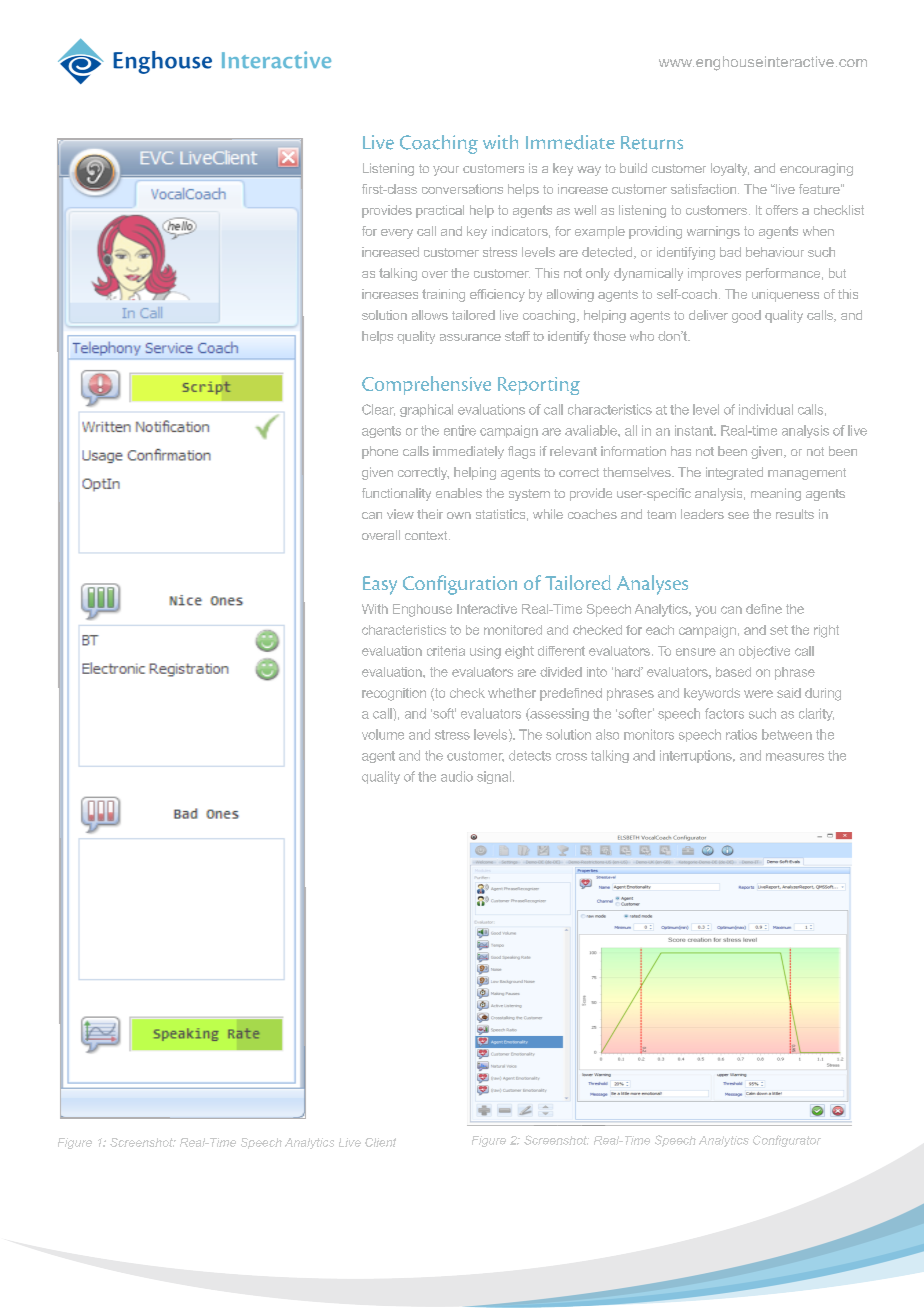 Image resolution: width=924 pixels, height=1308 pixels. What do you see at coordinates (571, 757) in the screenshot?
I see `cross` at bounding box center [571, 757].
